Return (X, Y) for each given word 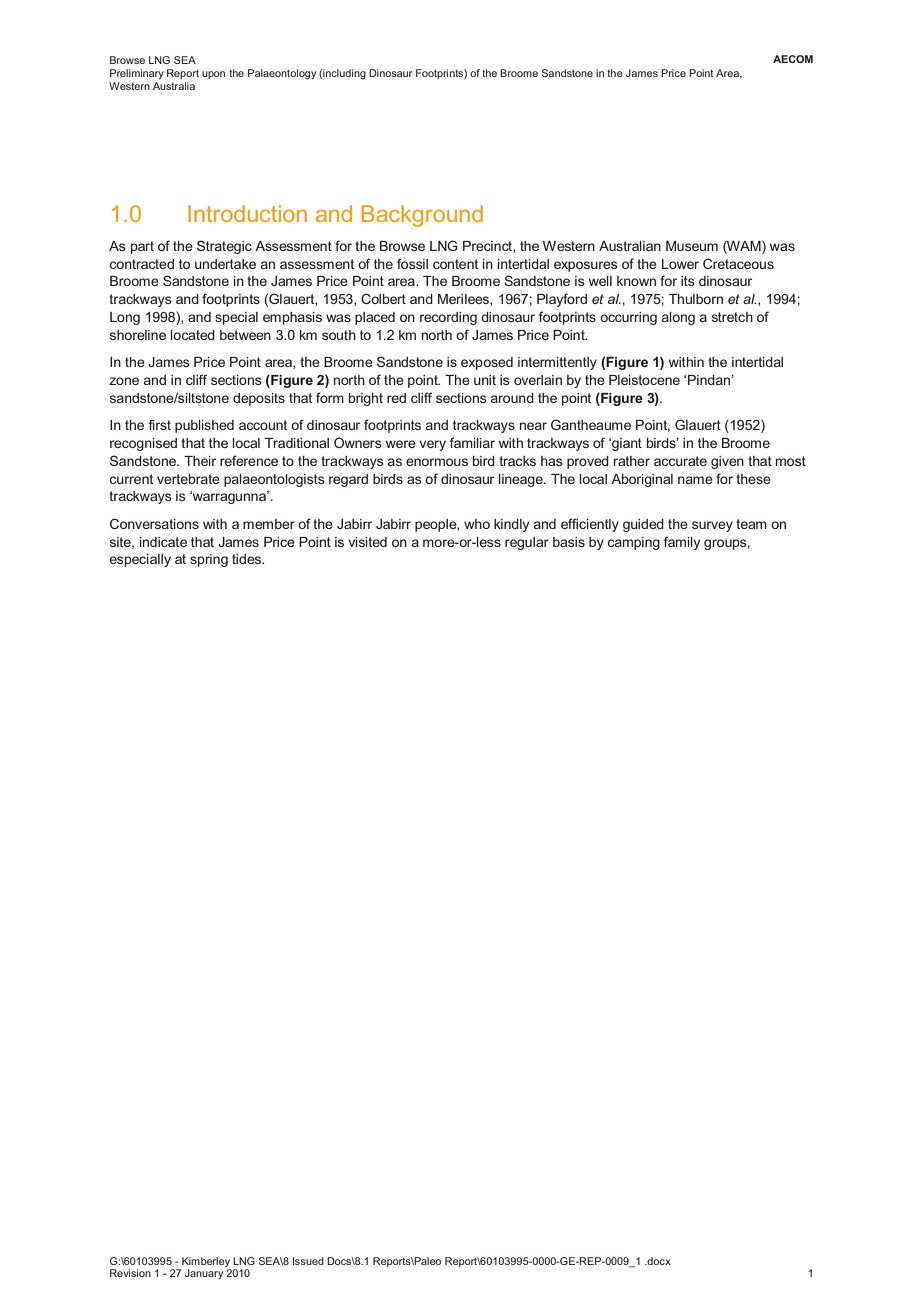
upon (213, 75)
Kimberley (205, 1263)
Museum (692, 246)
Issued (308, 1261)
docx (658, 1261)
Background (422, 216)
